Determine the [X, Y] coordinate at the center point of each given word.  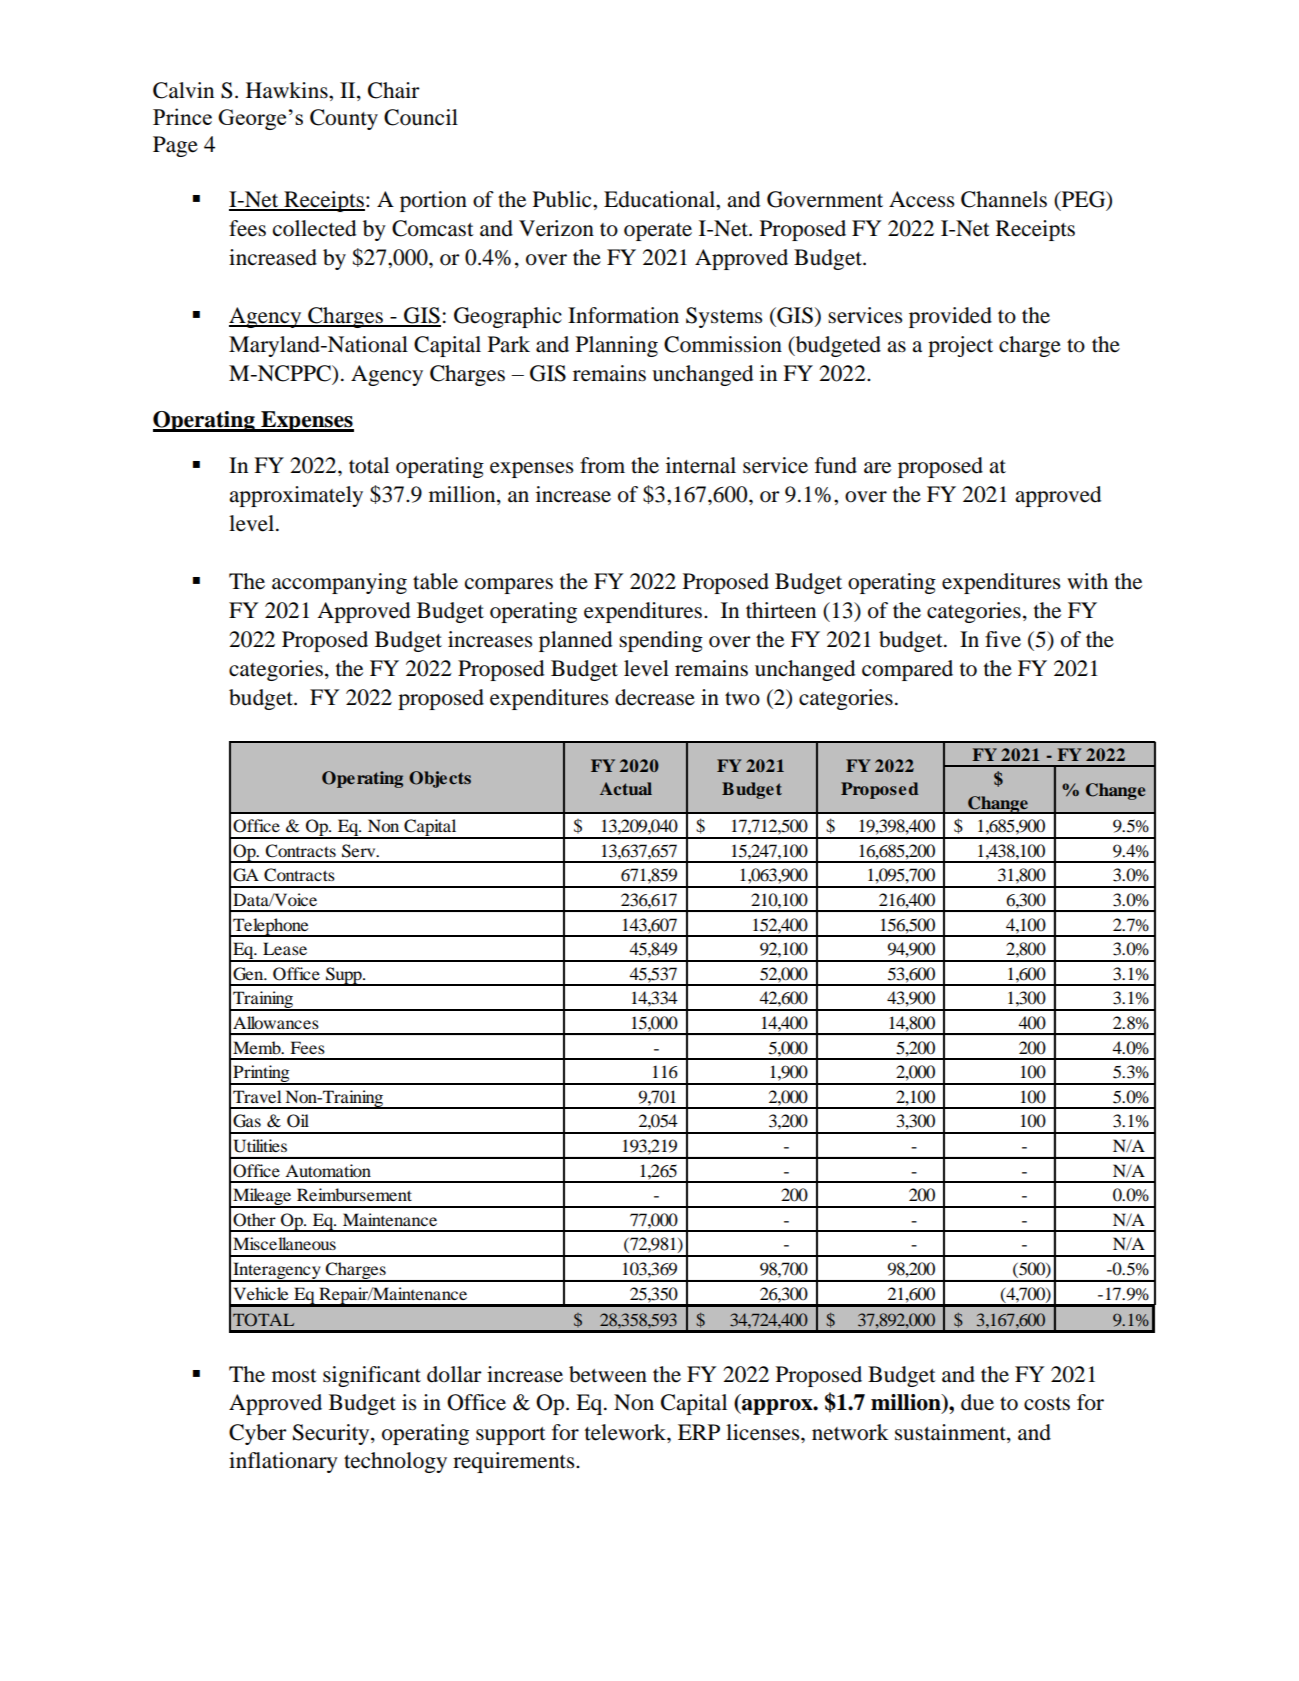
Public [563, 199]
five [1003, 639]
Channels [1004, 199]
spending [661, 641]
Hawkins [288, 90]
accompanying [339, 583]
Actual [626, 788]
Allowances [276, 1022]
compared [907, 670]
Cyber [258, 1434]
